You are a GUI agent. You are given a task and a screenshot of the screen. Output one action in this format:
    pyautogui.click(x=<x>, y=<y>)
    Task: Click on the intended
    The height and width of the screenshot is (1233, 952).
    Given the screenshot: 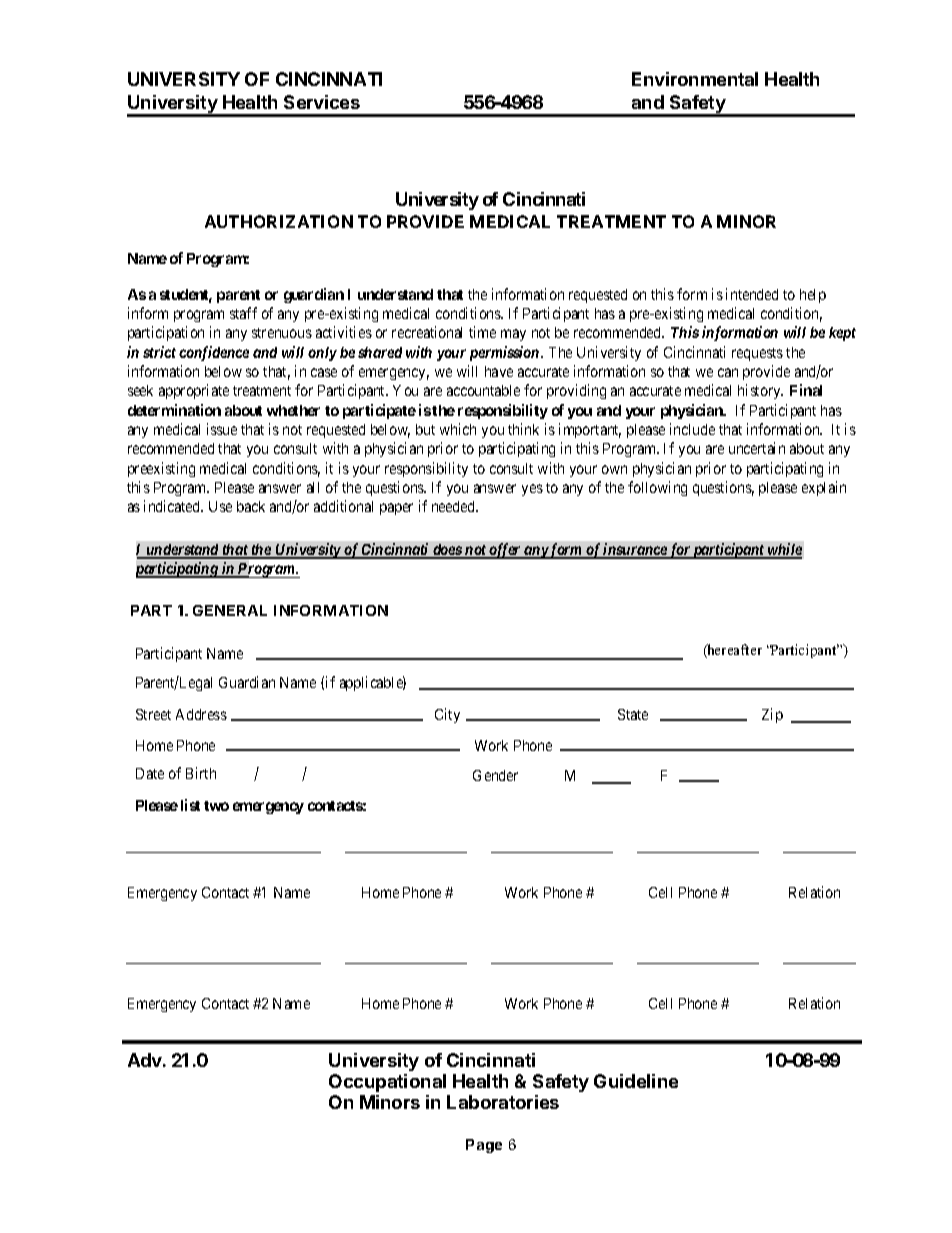 What is the action you would take?
    pyautogui.click(x=752, y=294)
